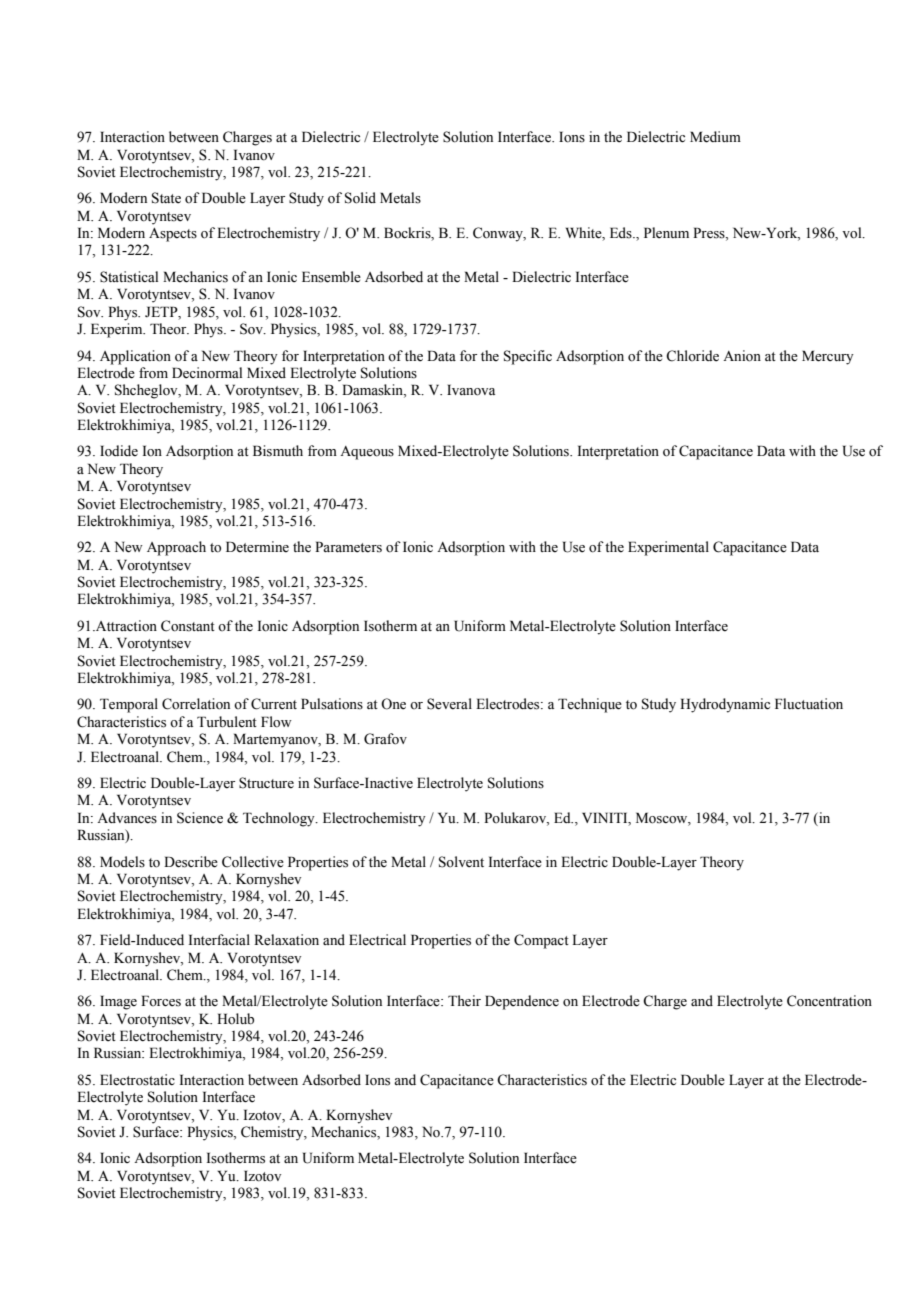  I want to click on Hydrodynamic, so click(725, 705).
